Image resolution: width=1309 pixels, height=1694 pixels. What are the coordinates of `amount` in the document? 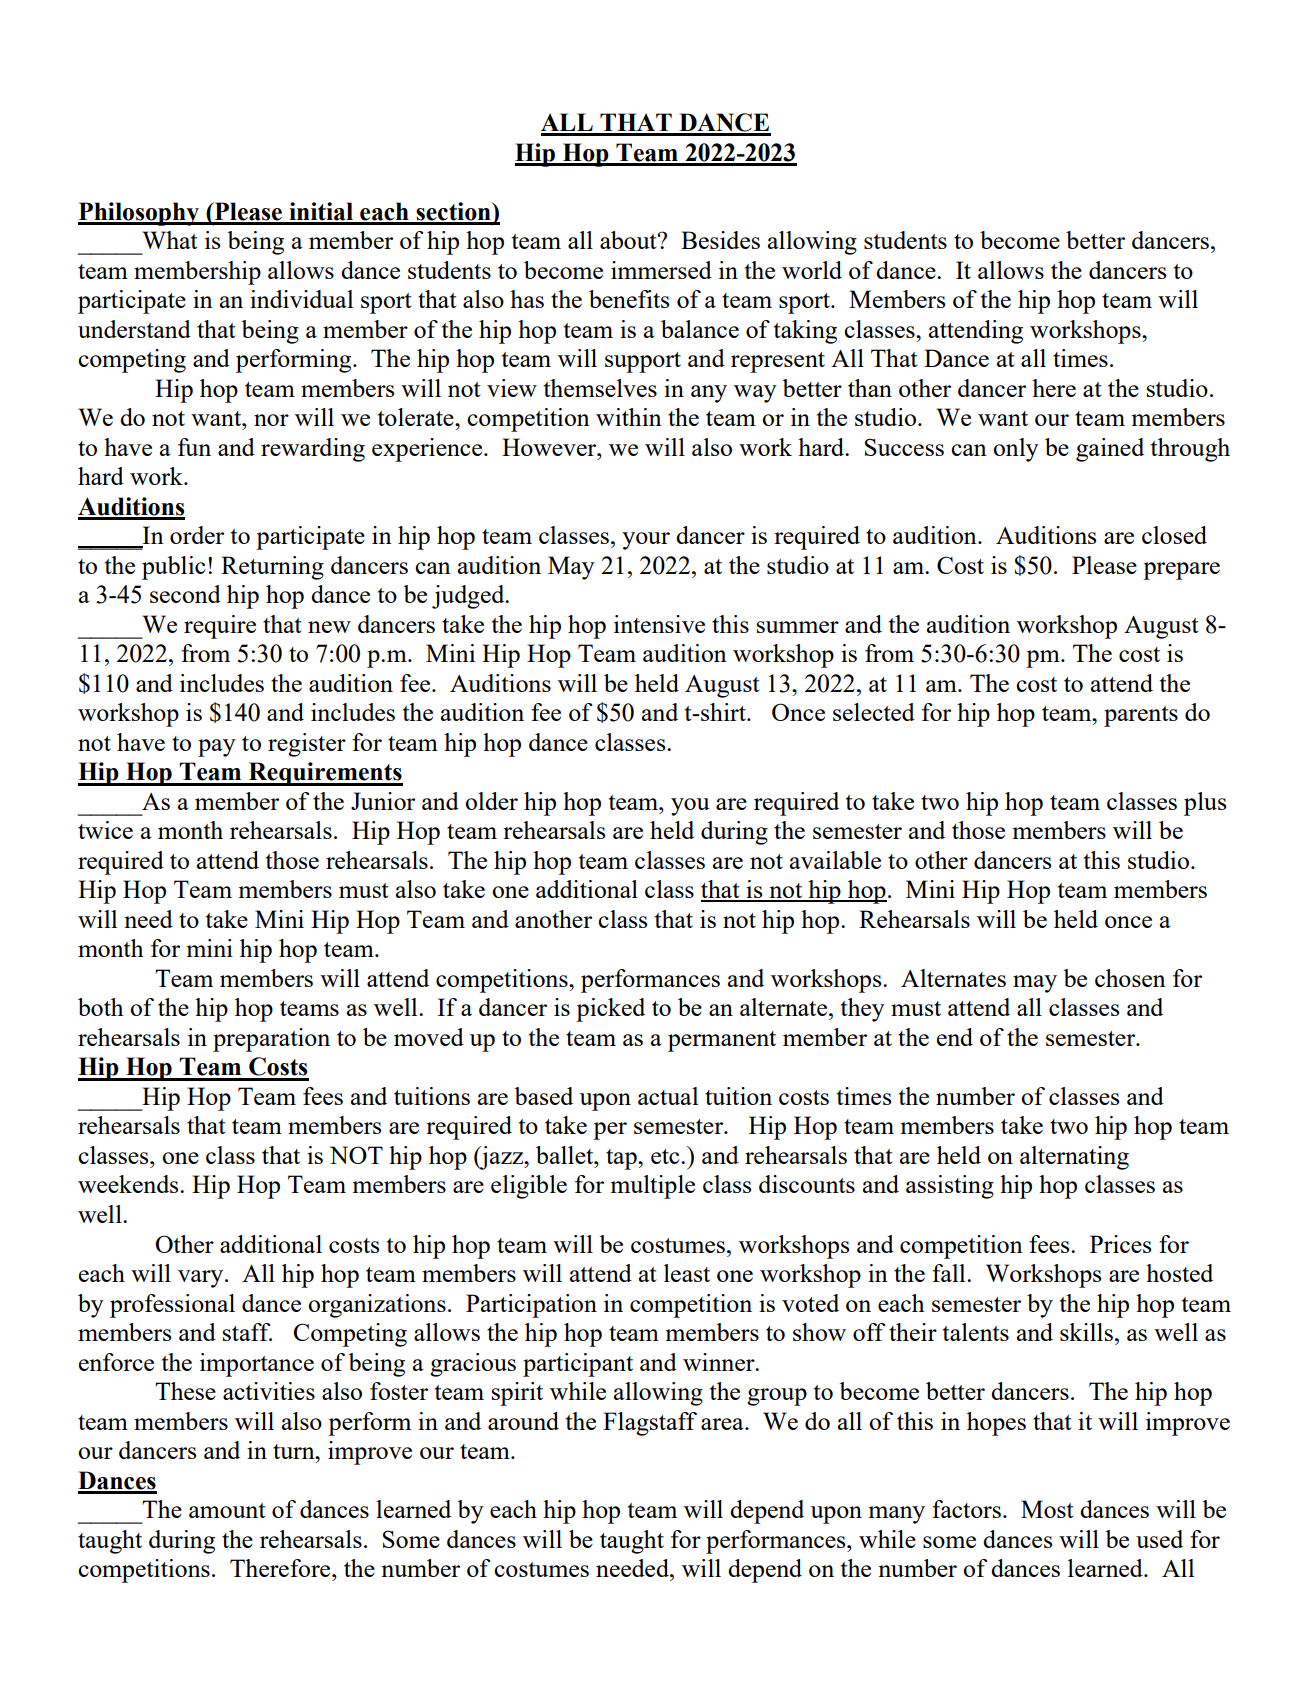 It's located at (227, 1510).
